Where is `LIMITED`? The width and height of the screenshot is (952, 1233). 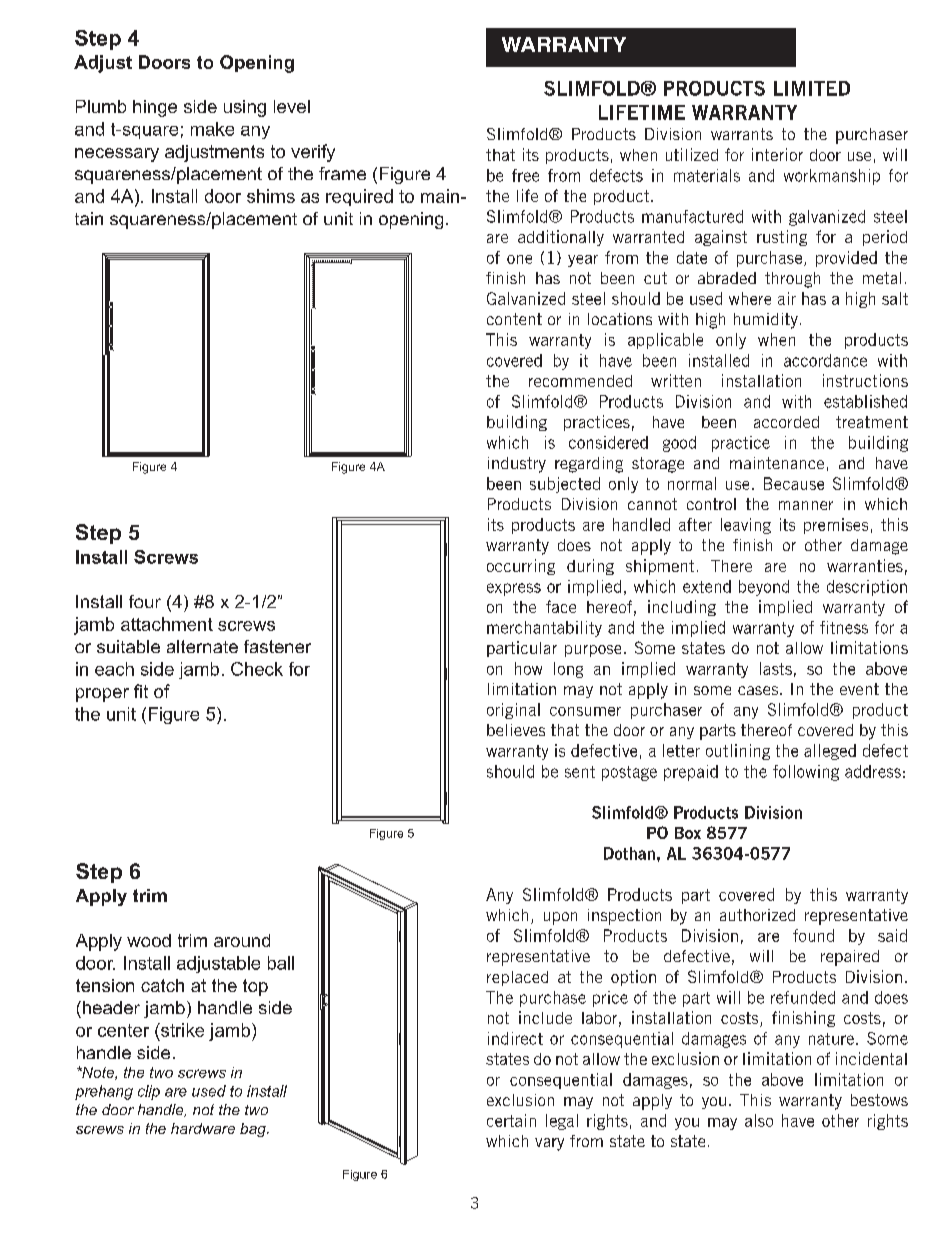
LIMITED is located at coordinates (812, 88).
